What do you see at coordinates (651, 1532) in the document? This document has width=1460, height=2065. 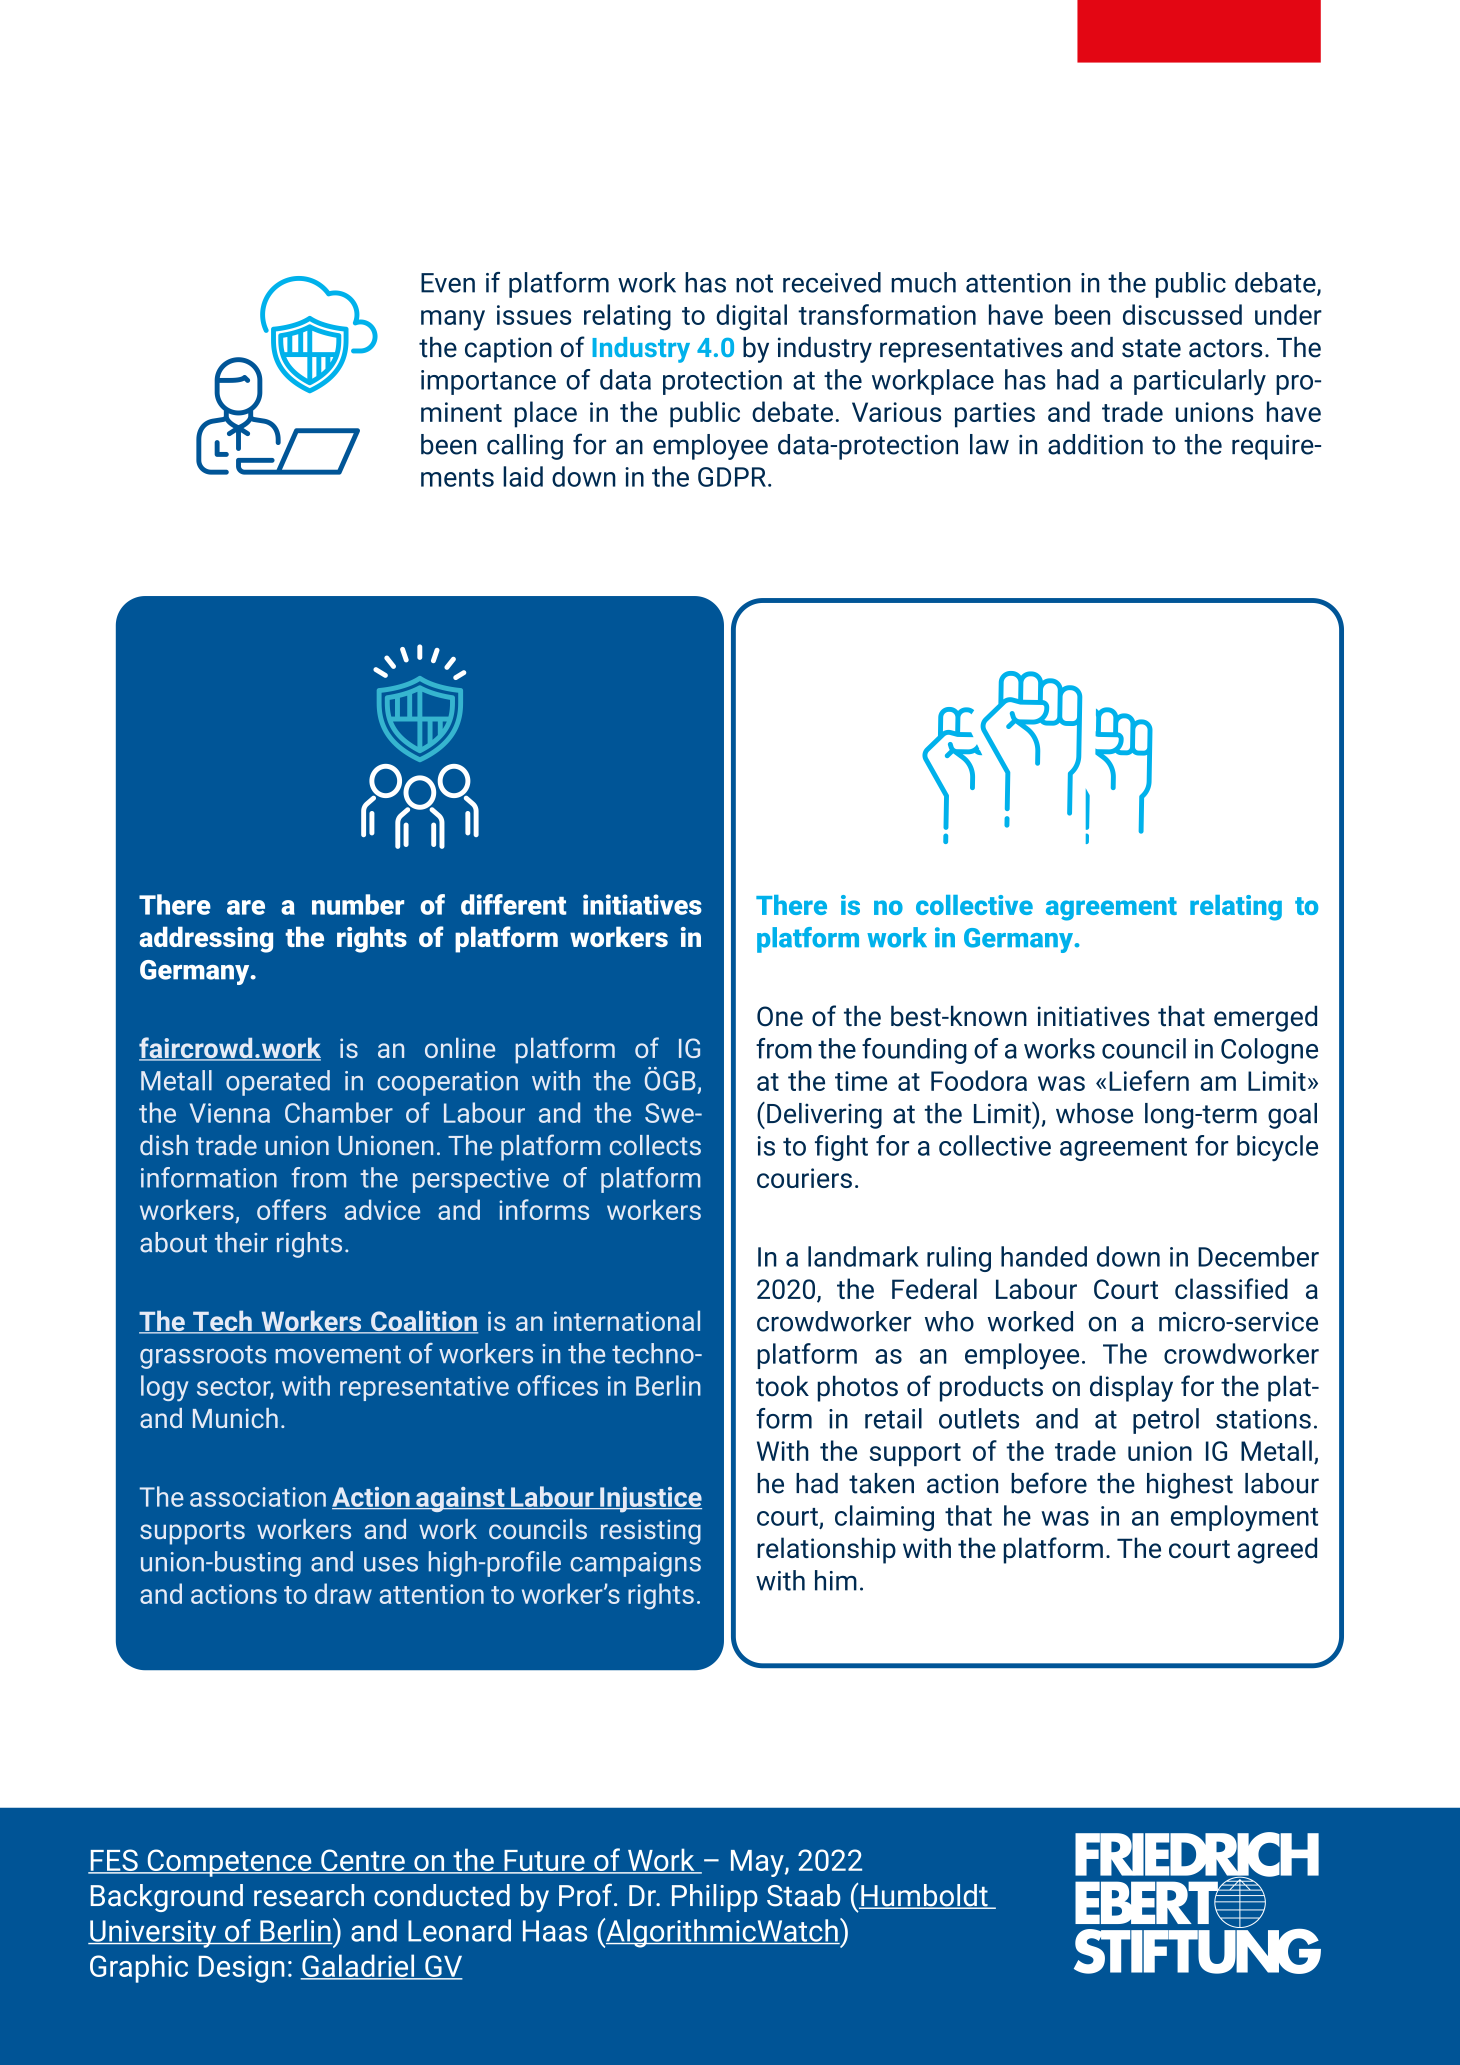 I see `resisting` at bounding box center [651, 1532].
